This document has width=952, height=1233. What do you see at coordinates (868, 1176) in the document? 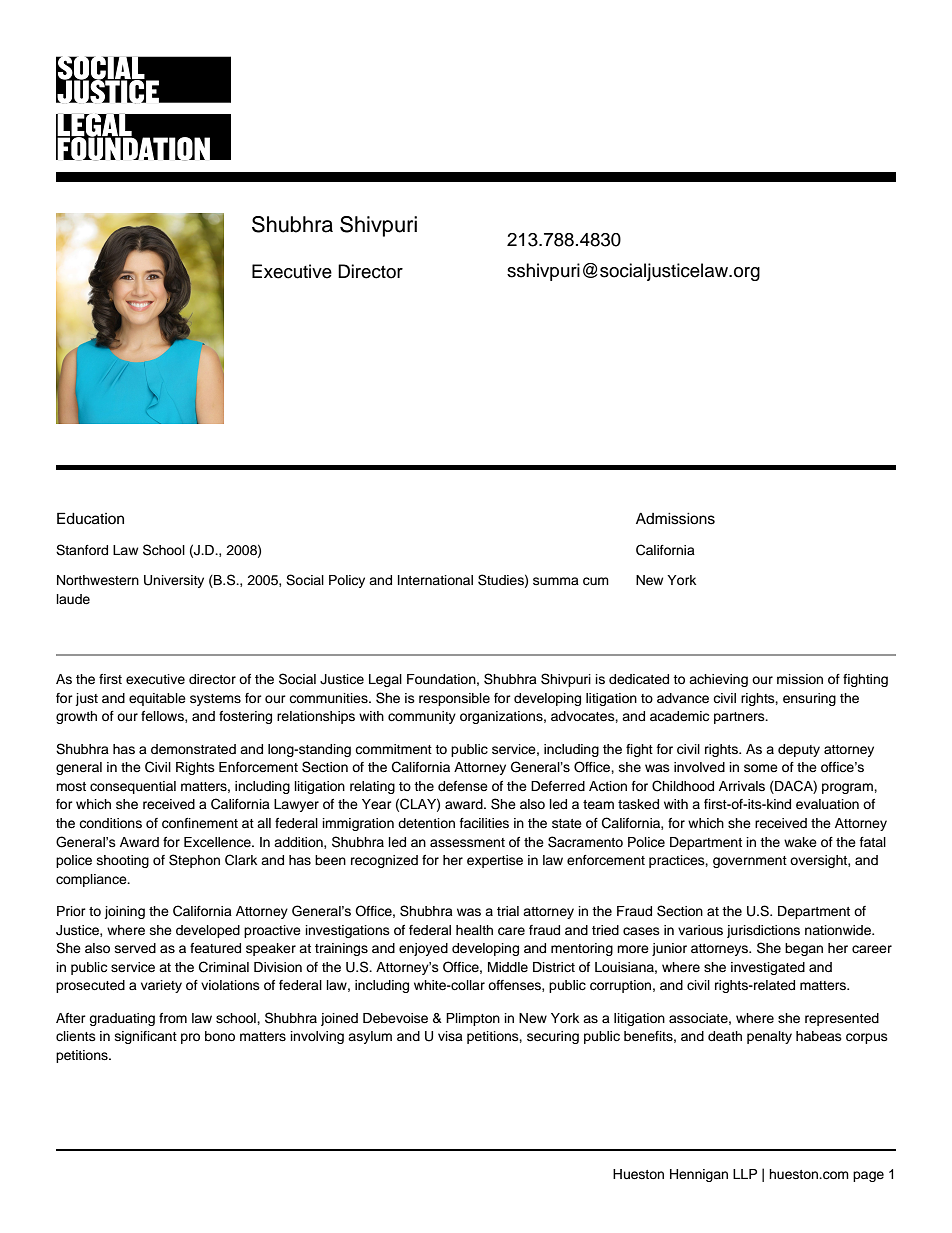
I see `page` at bounding box center [868, 1176].
